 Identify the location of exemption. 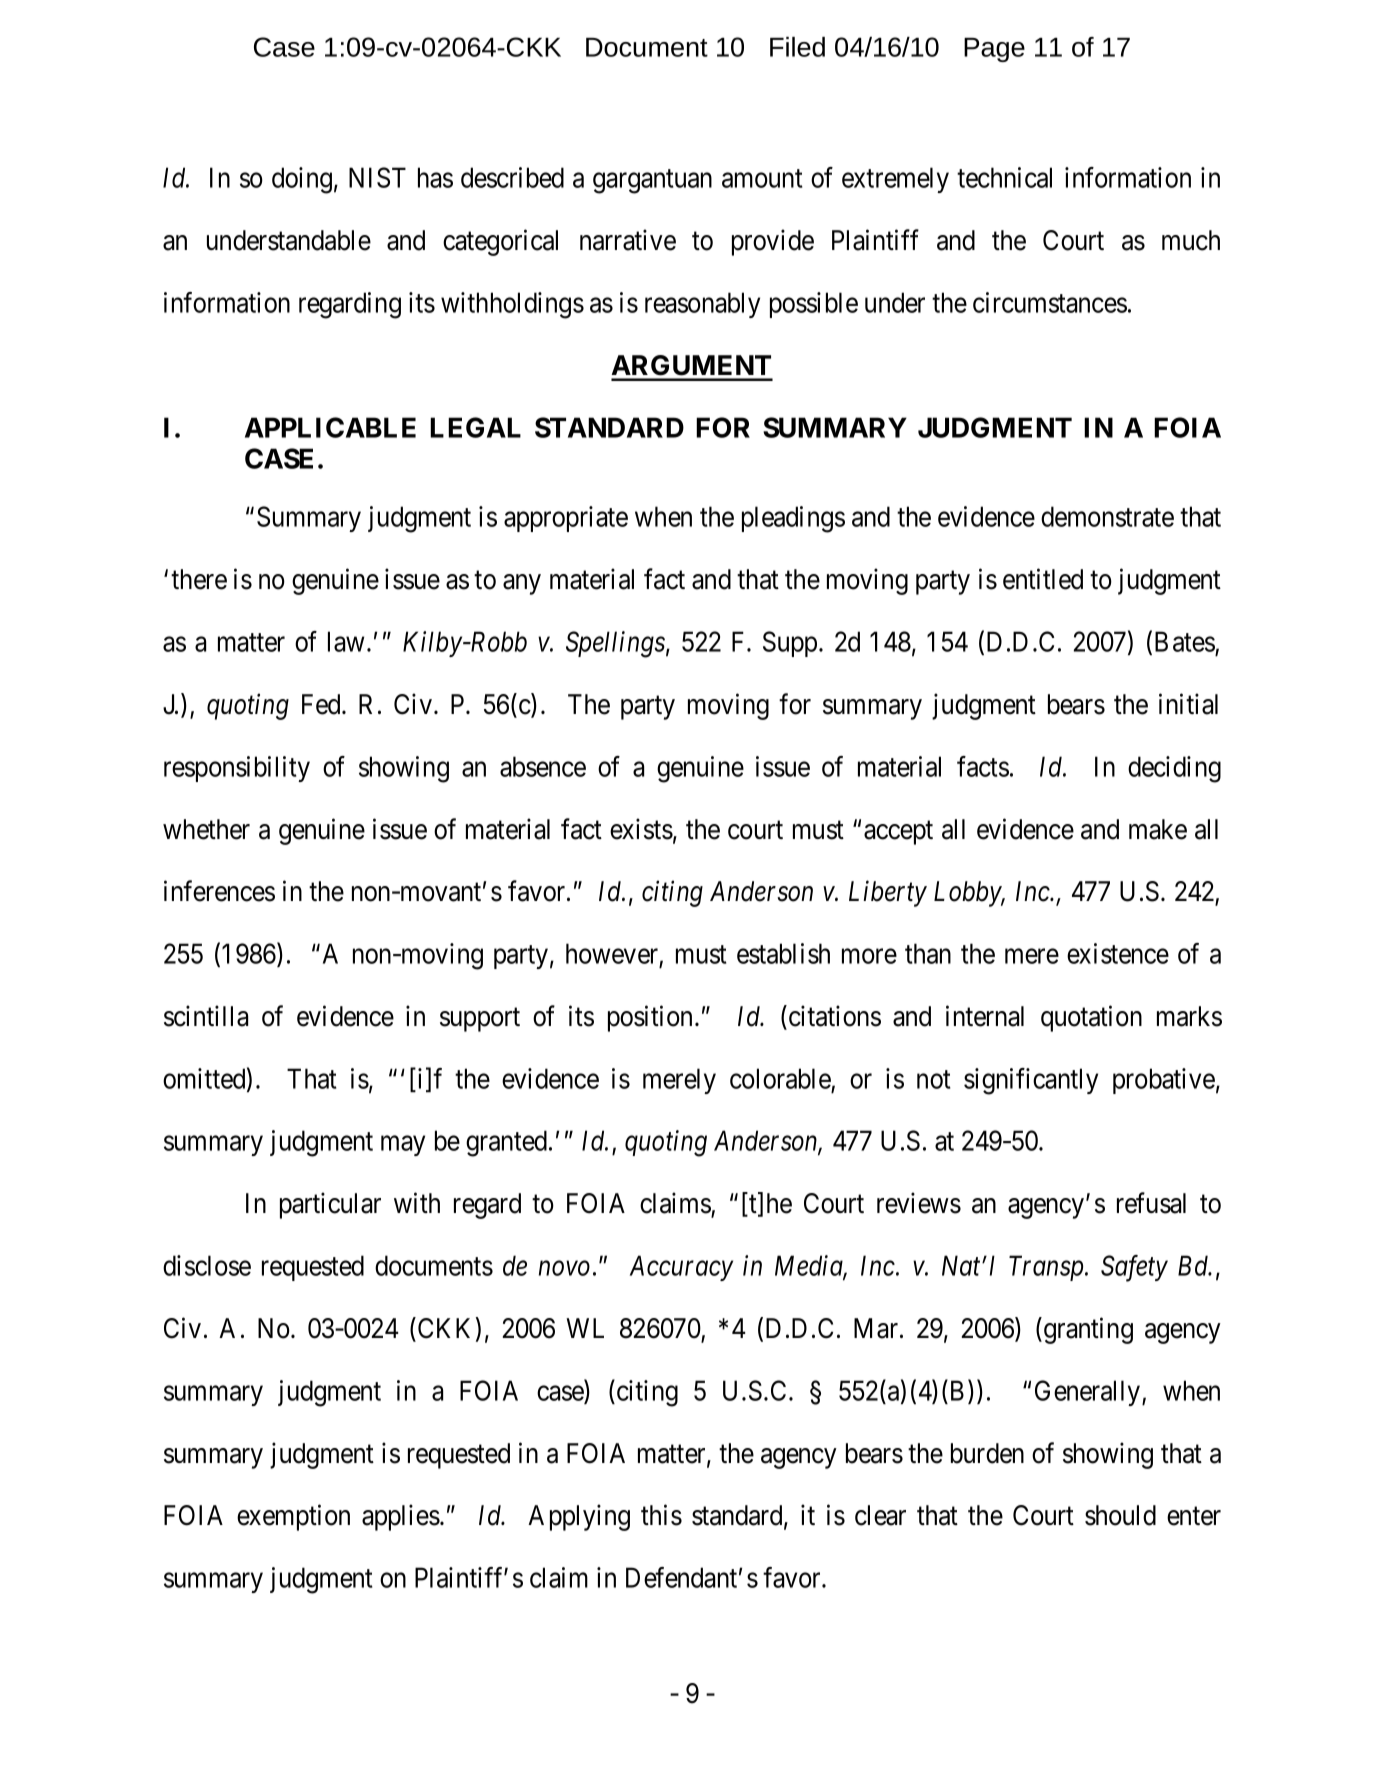
(293, 1517).
